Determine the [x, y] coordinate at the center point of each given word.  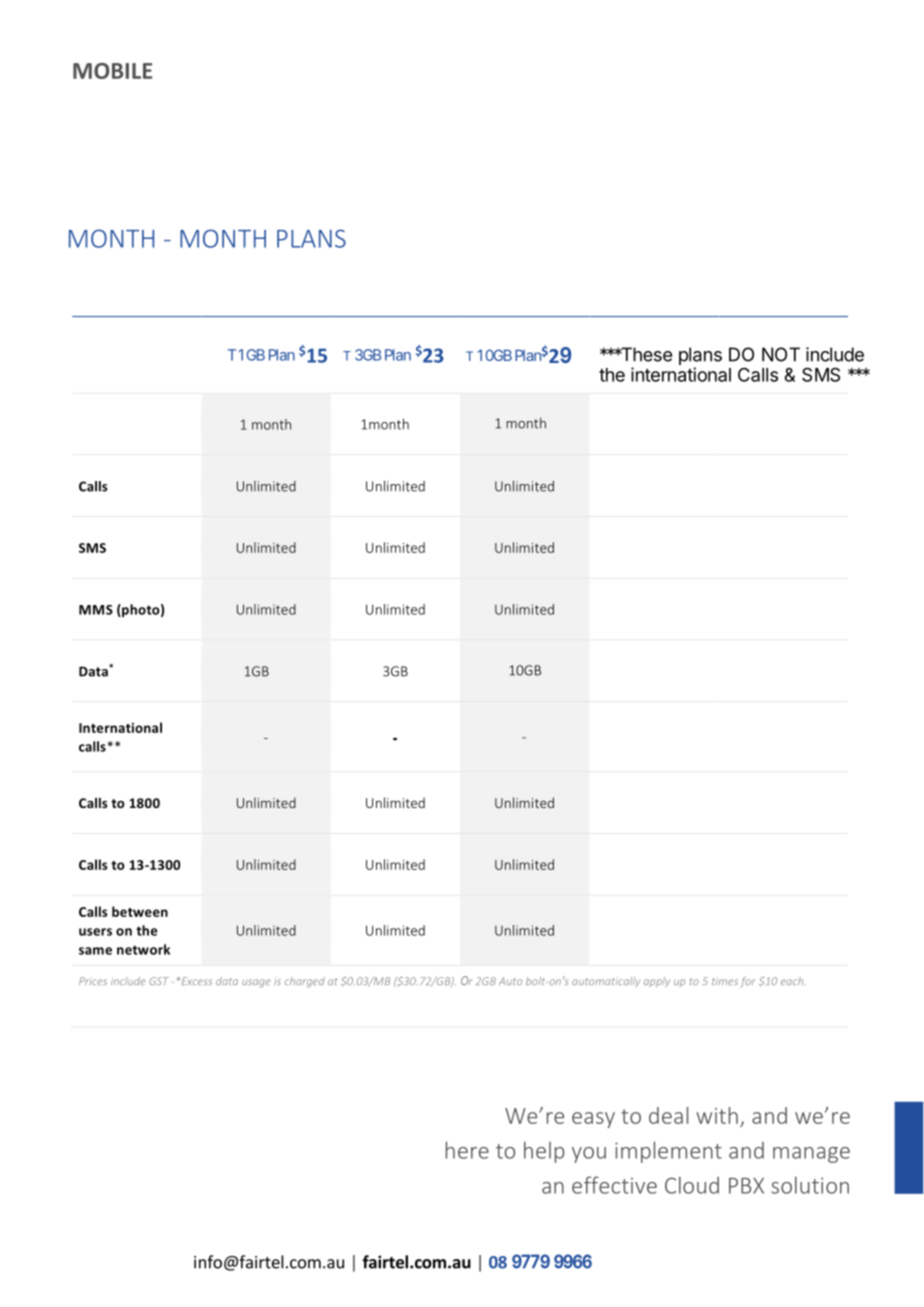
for [748, 982]
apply [657, 982]
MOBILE [112, 71]
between [140, 911]
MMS [96, 610]
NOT [781, 354]
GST [159, 981]
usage [256, 983]
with [717, 1115]
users [95, 932]
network [143, 949]
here [467, 1150]
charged [305, 982]
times [725, 981]
